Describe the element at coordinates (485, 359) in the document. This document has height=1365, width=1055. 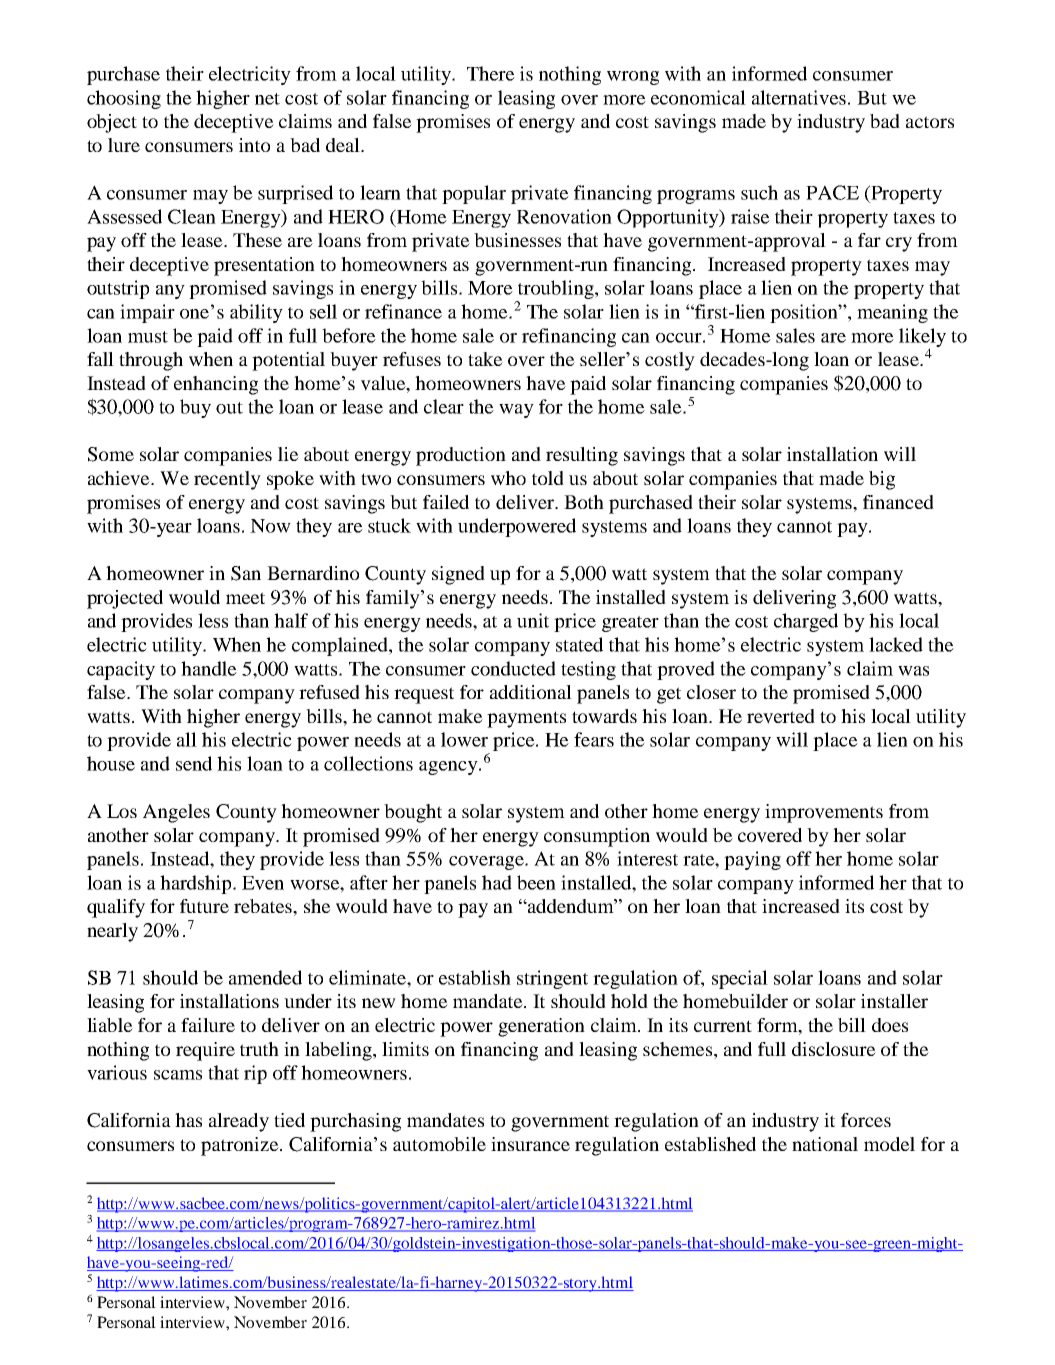
I see `take` at that location.
